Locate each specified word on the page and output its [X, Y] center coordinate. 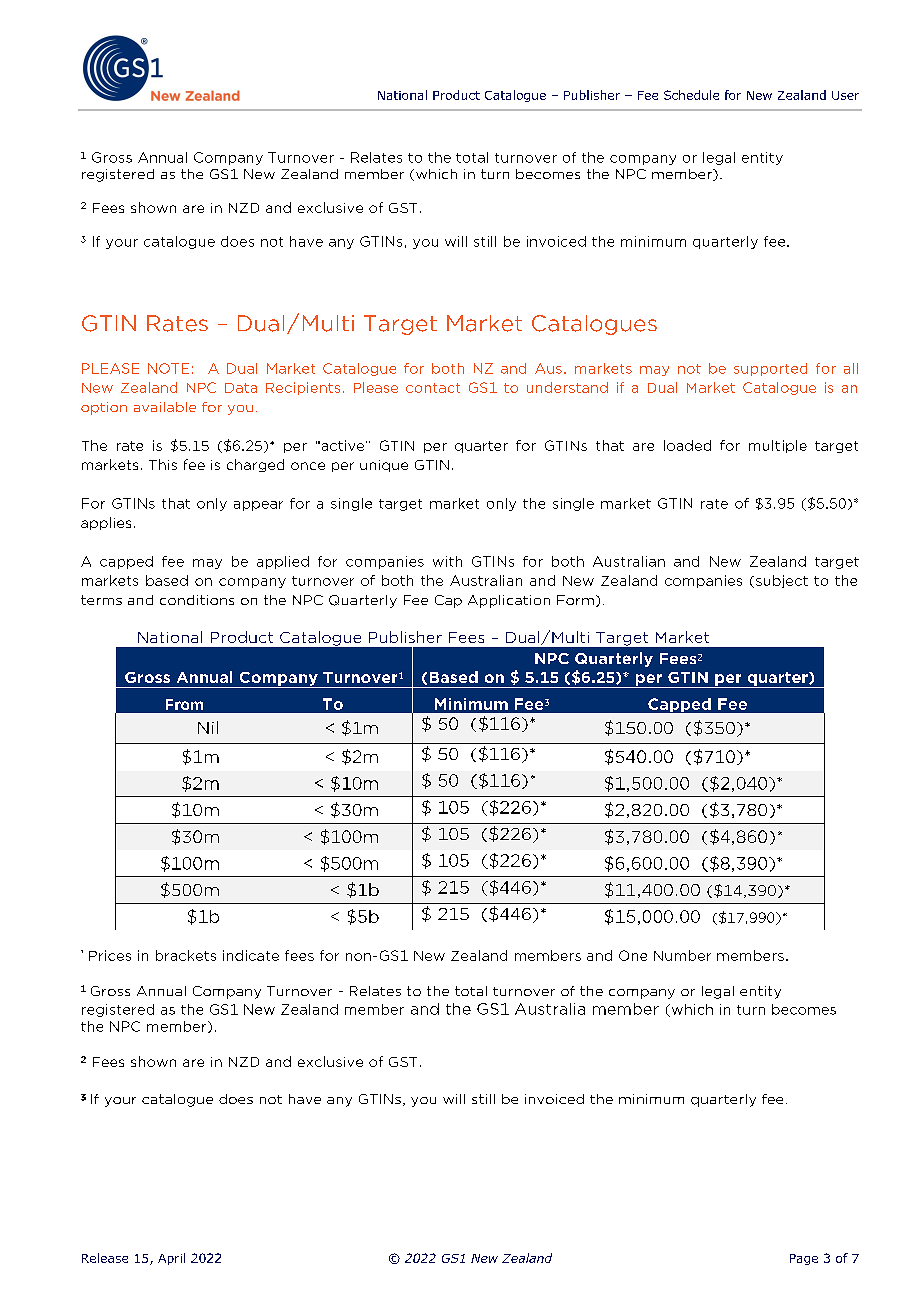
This [163, 464]
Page [804, 1259]
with [447, 561]
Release [105, 1258]
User [845, 95]
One [633, 955]
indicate [251, 955]
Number [682, 955]
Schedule [691, 95]
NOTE [168, 368]
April [171, 1259]
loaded [687, 445]
